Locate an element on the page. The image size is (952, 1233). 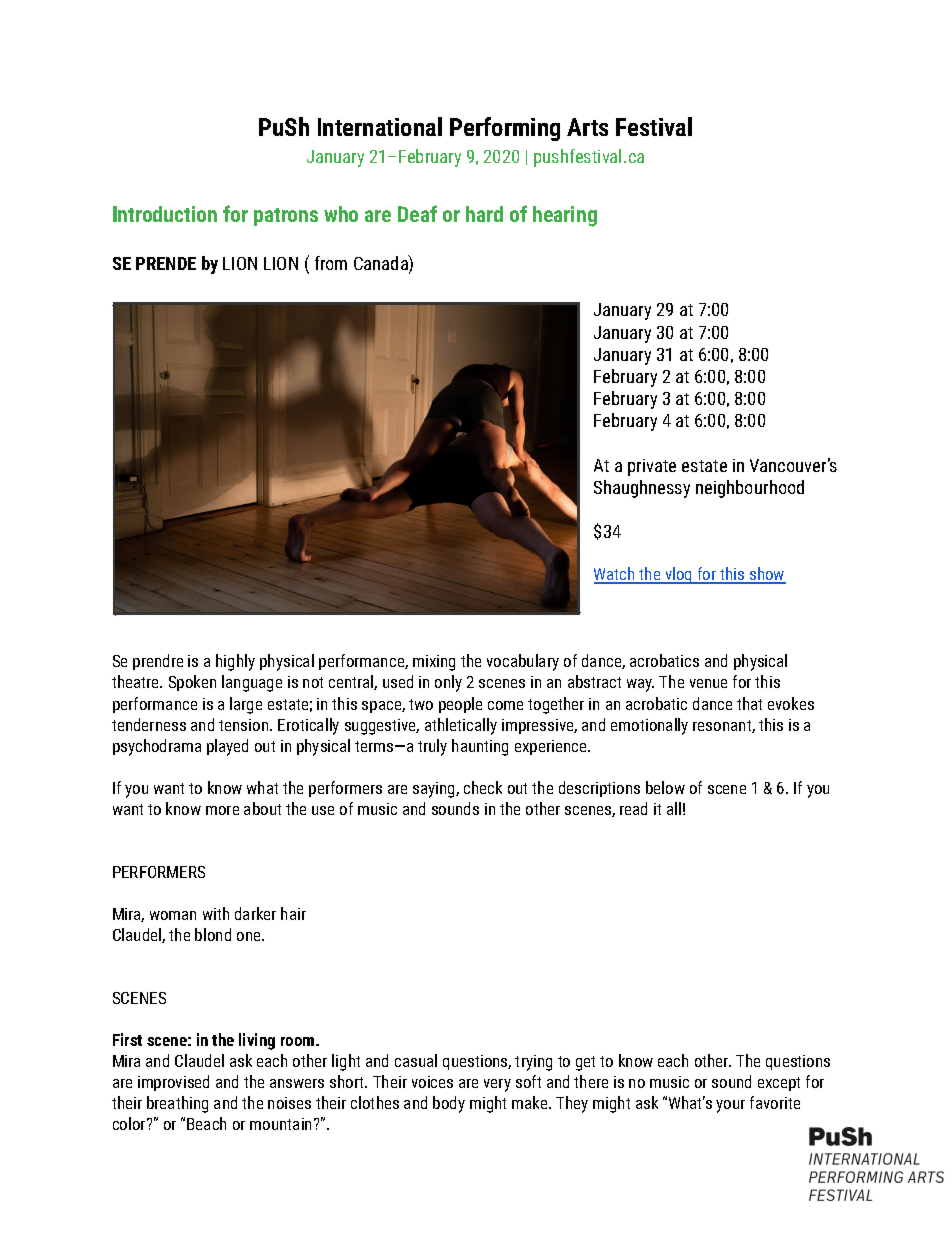
played is located at coordinates (227, 747).
